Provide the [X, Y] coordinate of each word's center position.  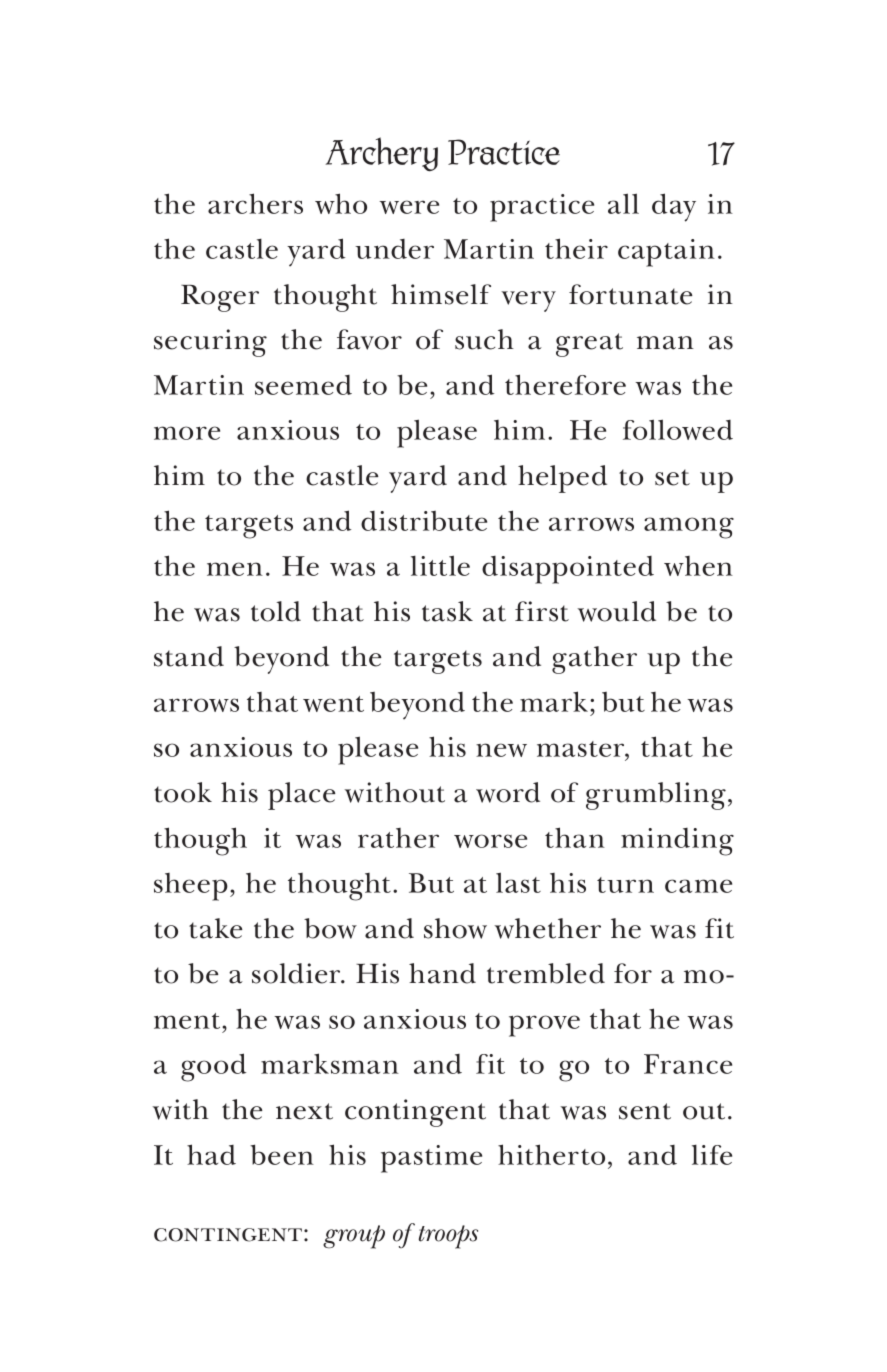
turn [625, 885]
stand [189, 656]
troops [448, 1237]
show [455, 928]
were [409, 207]
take [216, 928]
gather [594, 660]
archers [255, 203]
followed [678, 429]
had [211, 1154]
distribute [424, 521]
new [501, 750]
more [187, 433]
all [623, 203]
